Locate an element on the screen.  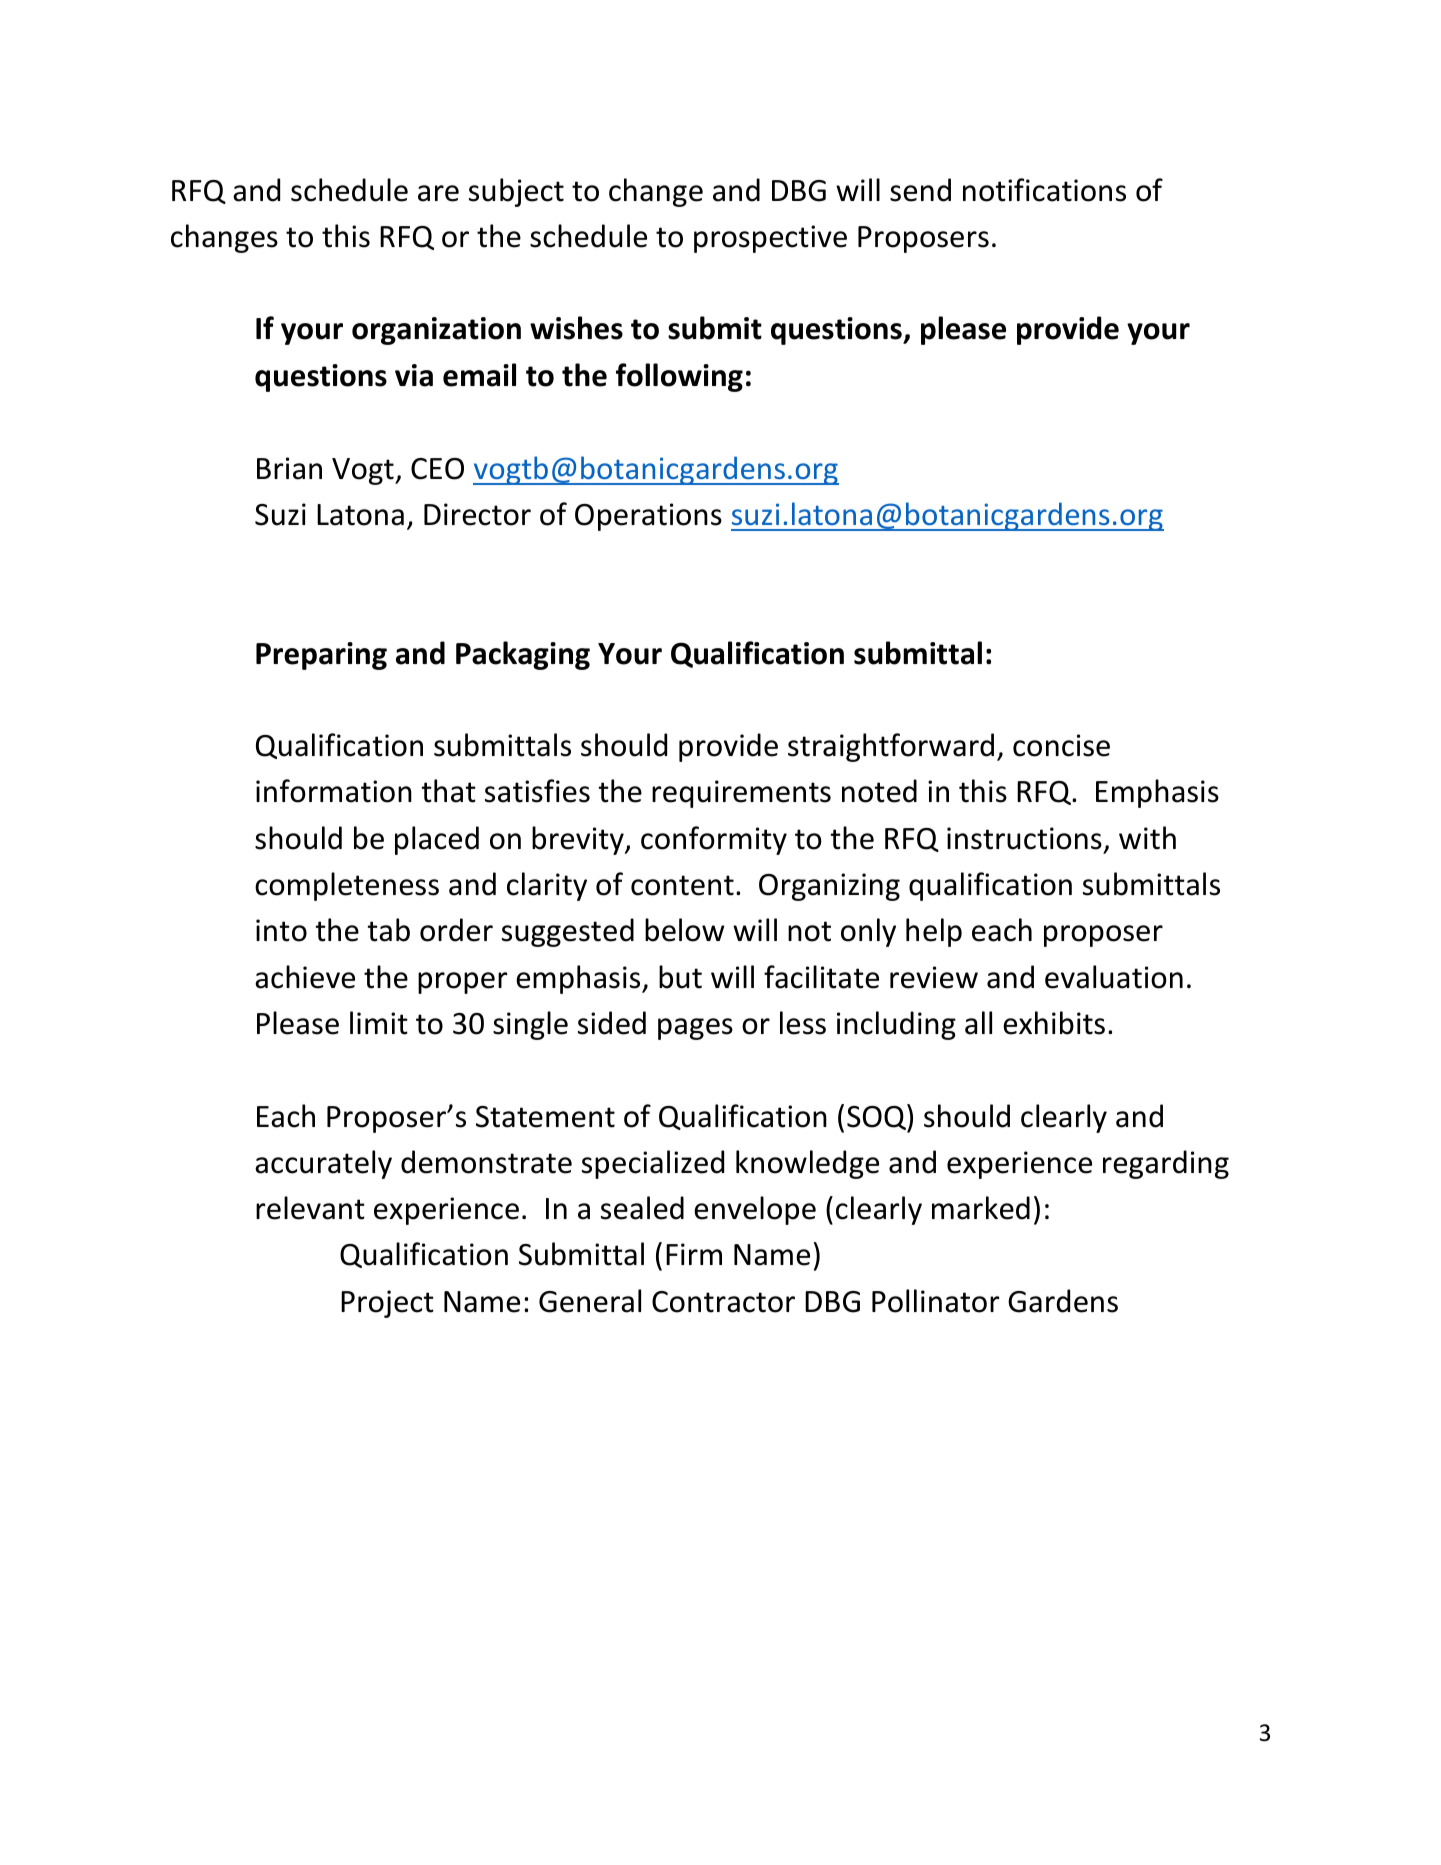
are is located at coordinates (438, 193).
